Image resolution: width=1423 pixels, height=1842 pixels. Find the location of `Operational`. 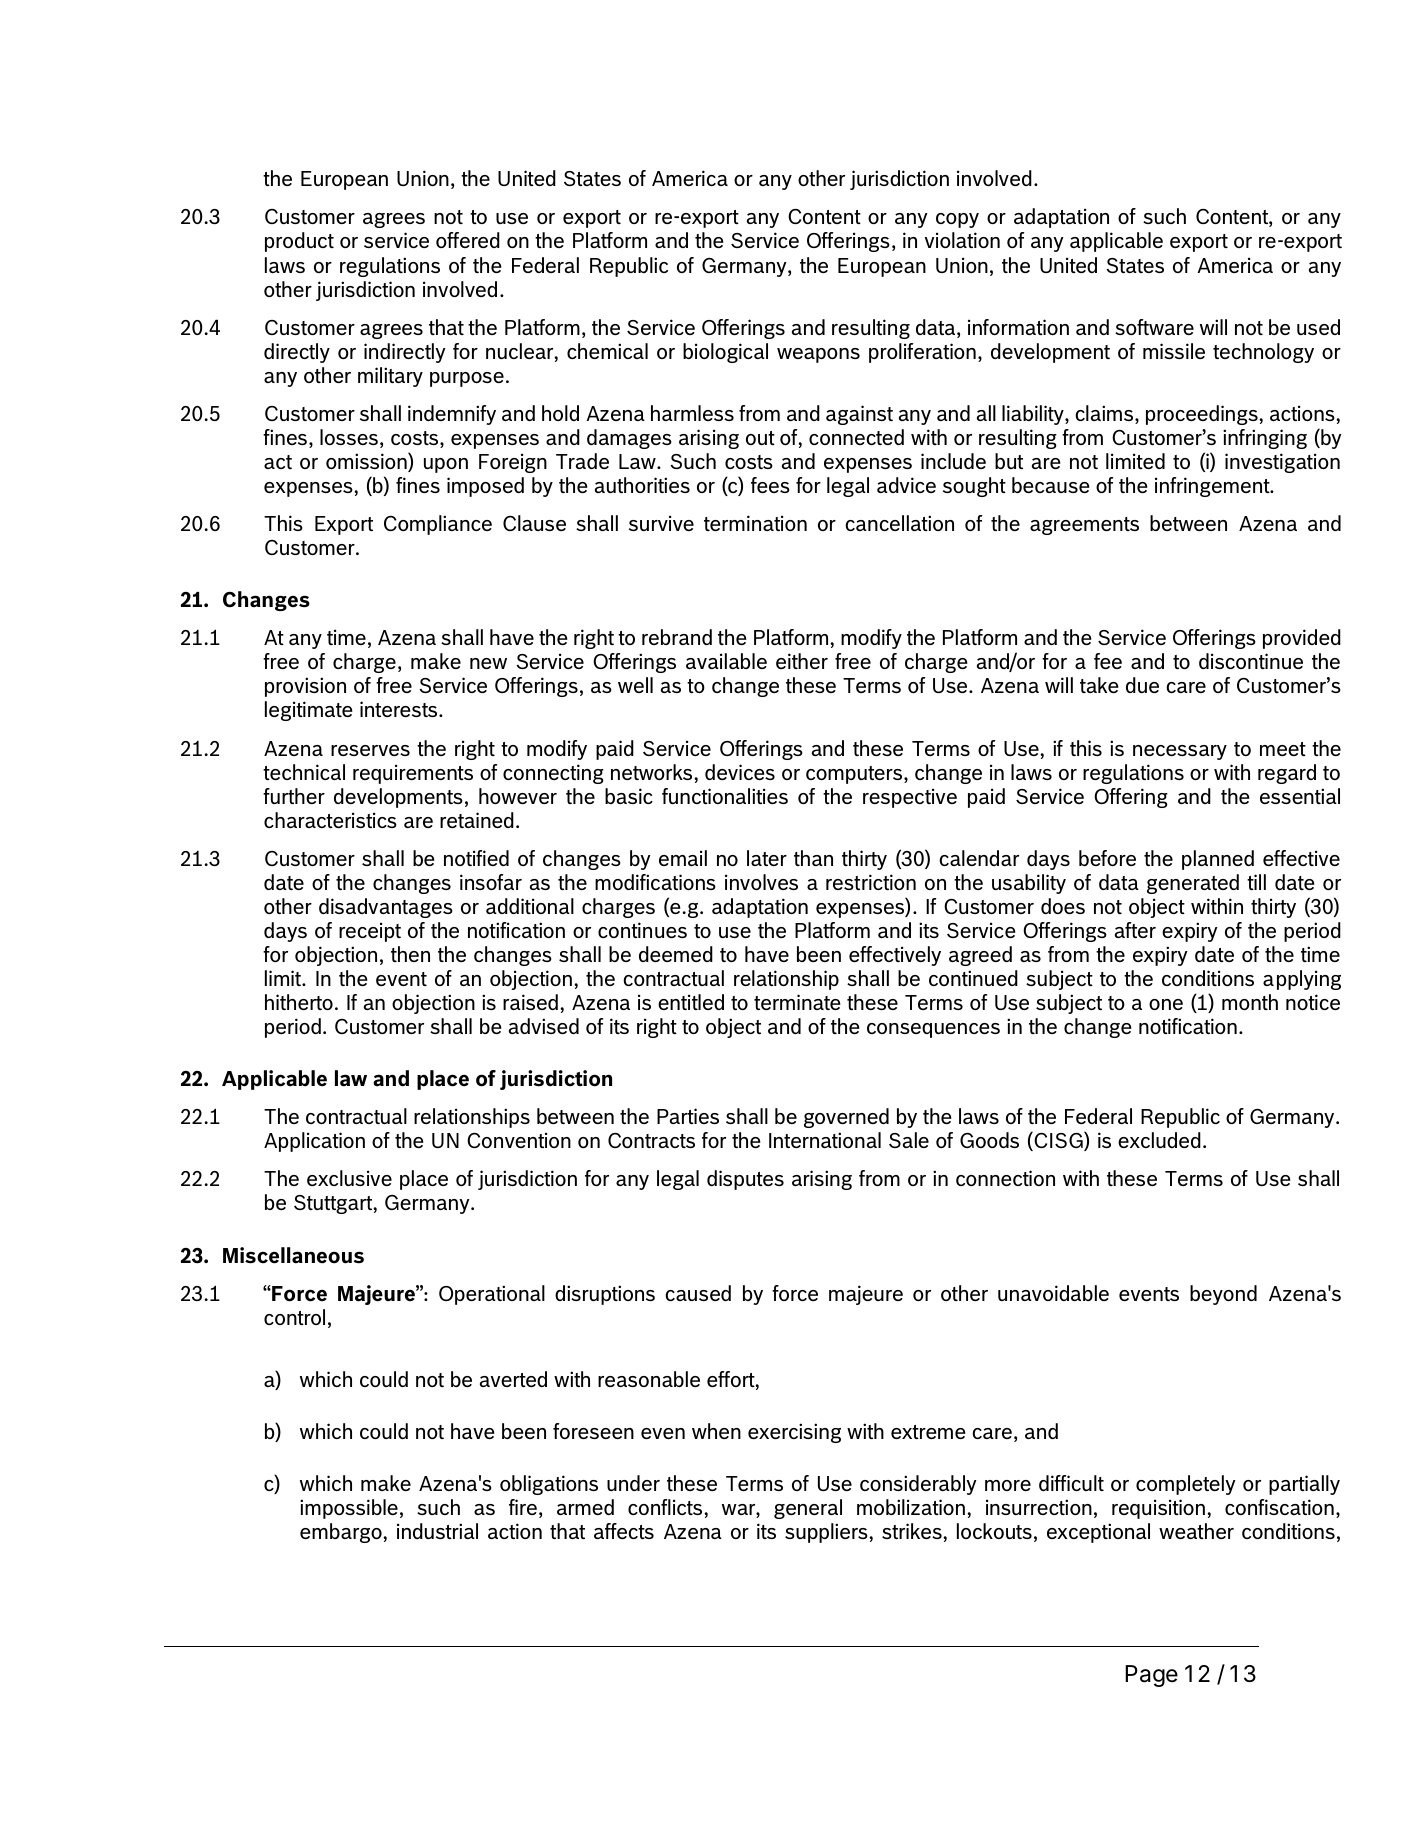

Operational is located at coordinates (492, 1295).
